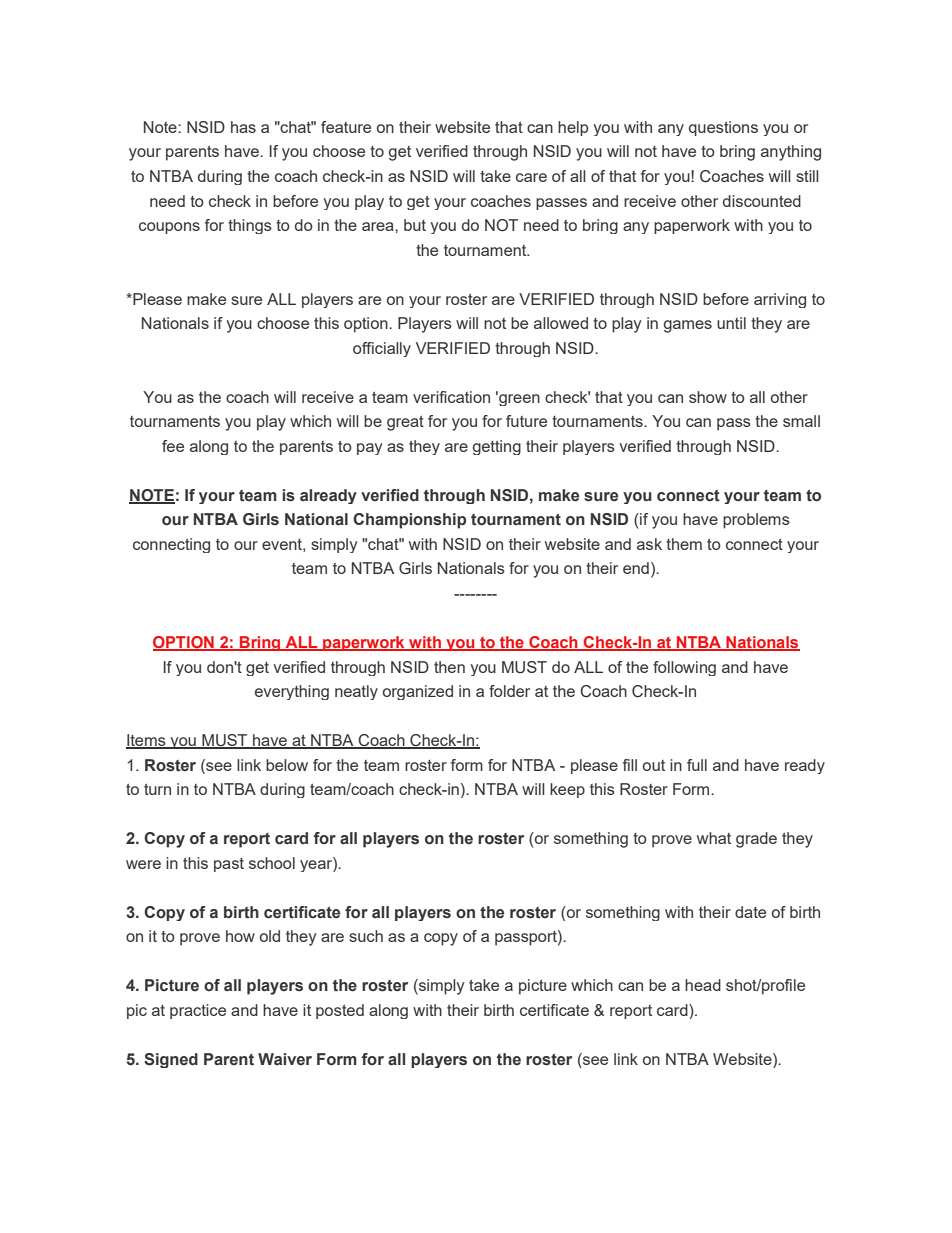  Describe the element at coordinates (449, 667) in the screenshot. I see `then` at that location.
